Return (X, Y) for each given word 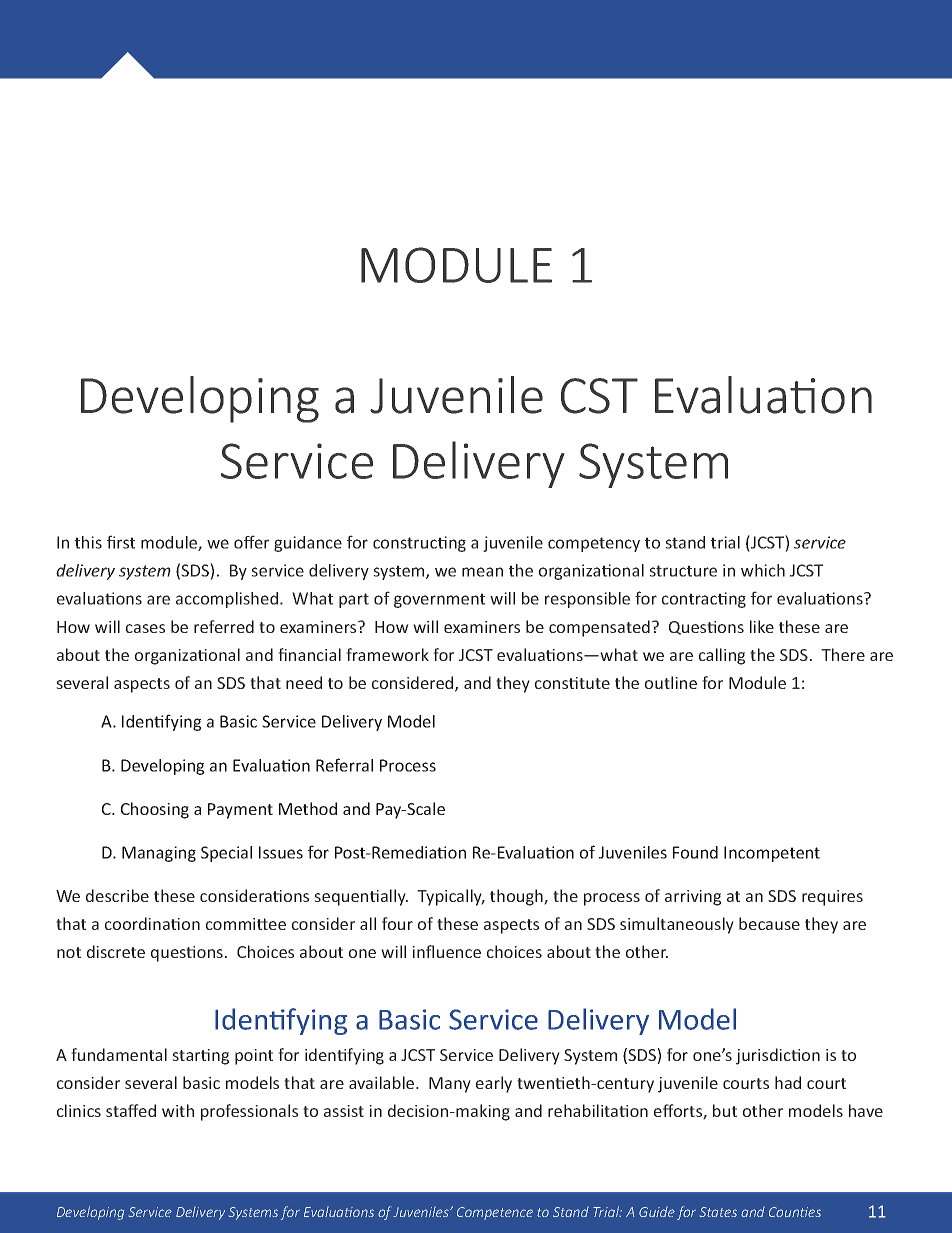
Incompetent (772, 854)
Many (450, 1085)
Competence (495, 1213)
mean (482, 572)
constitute (572, 683)
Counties (795, 1212)
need (304, 682)
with (178, 1110)
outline (671, 682)
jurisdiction (778, 1056)
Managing (159, 854)
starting (200, 1057)
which (763, 570)
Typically (451, 897)
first (121, 542)
